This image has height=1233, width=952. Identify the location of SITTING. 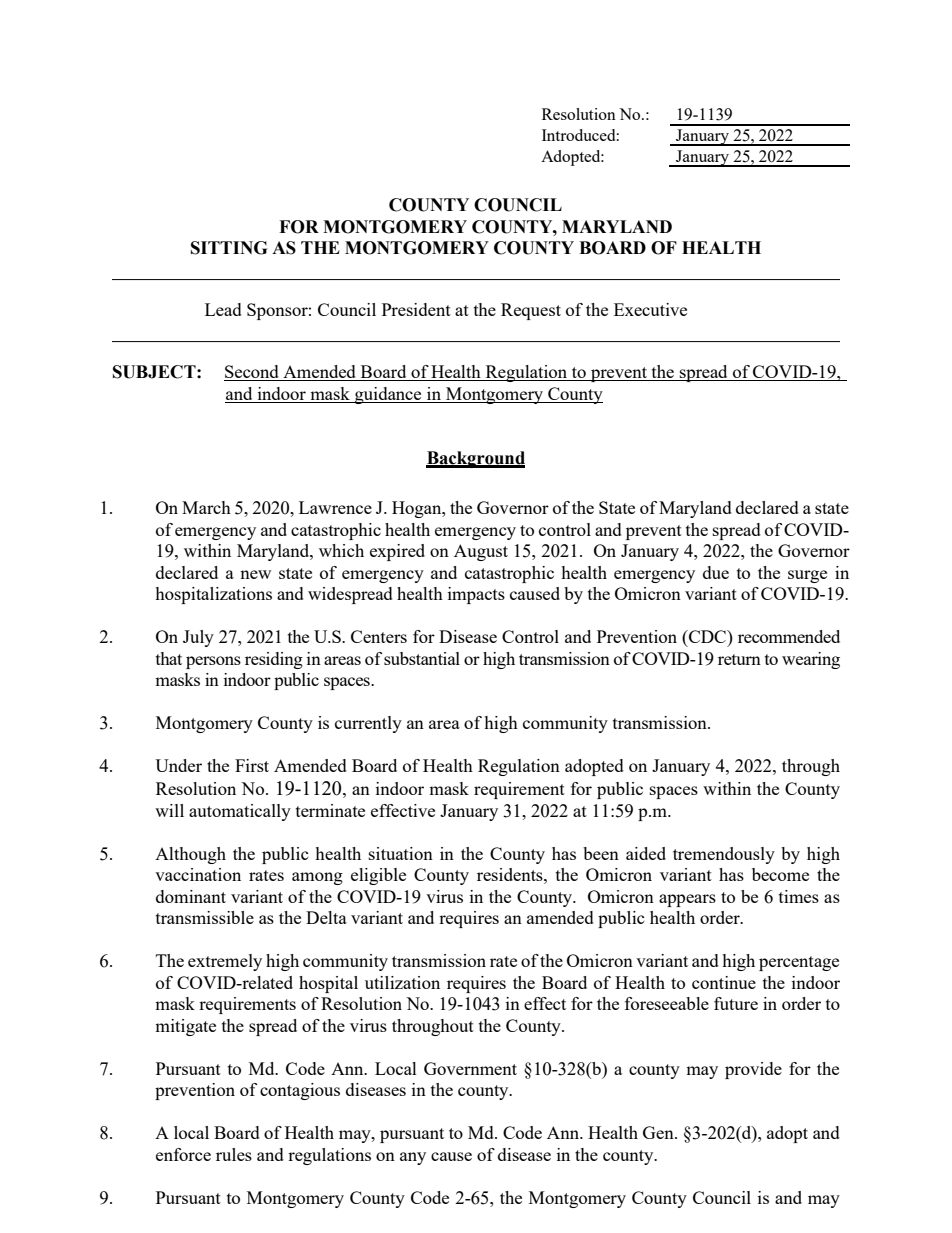
(229, 248).
